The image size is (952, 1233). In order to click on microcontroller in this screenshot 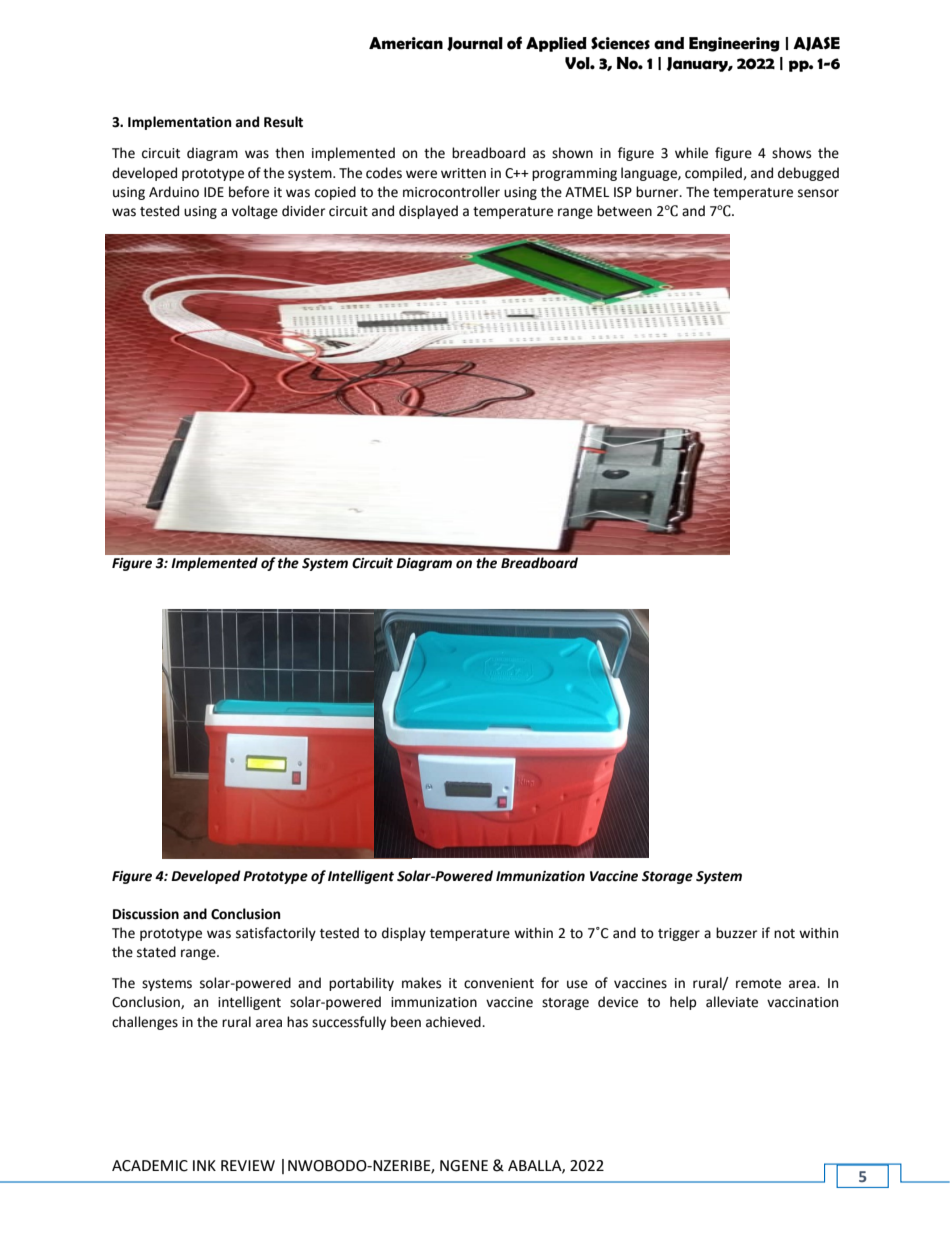, I will do `click(451, 192)`.
